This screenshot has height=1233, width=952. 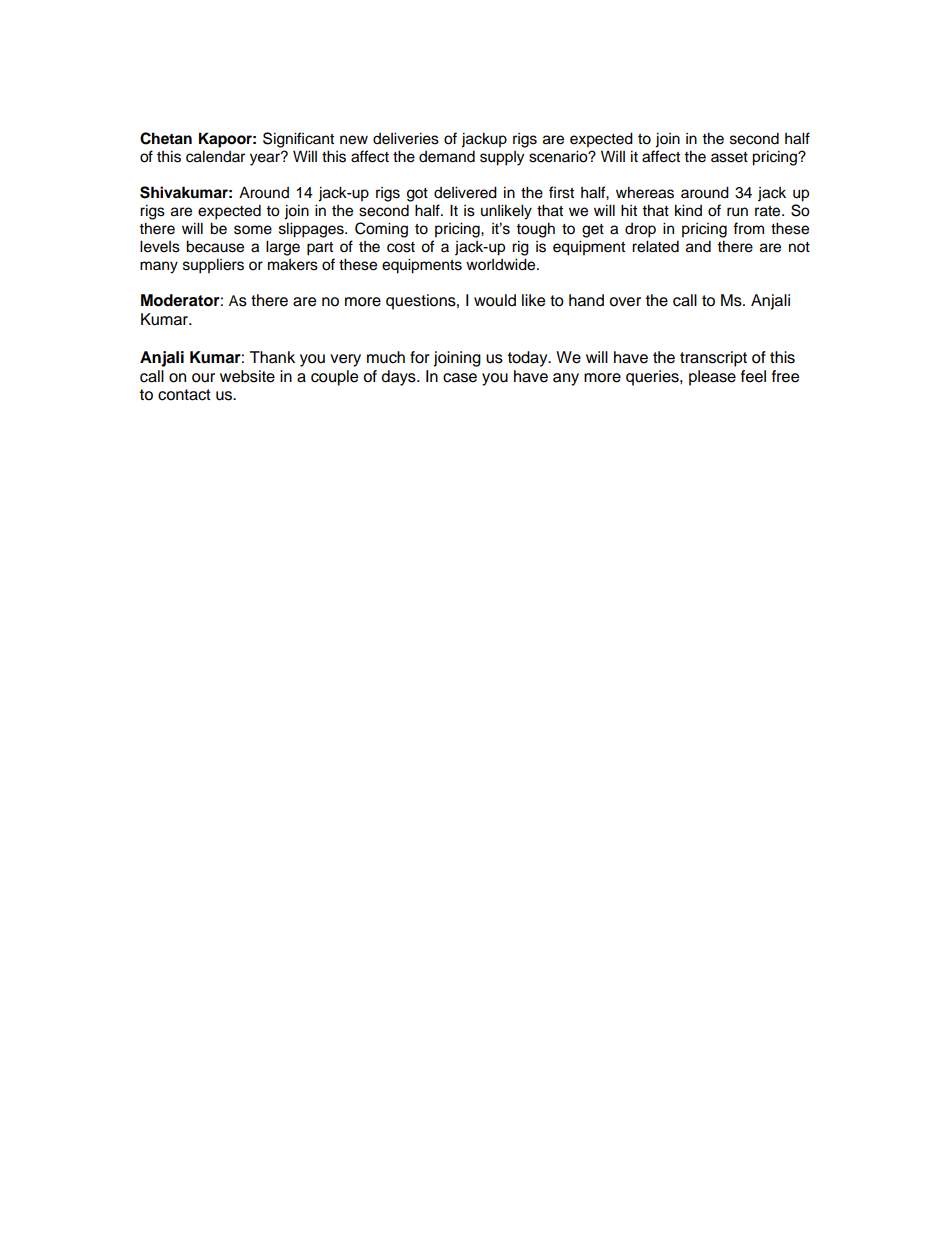 What do you see at coordinates (272, 357) in the screenshot?
I see `Thank` at bounding box center [272, 357].
